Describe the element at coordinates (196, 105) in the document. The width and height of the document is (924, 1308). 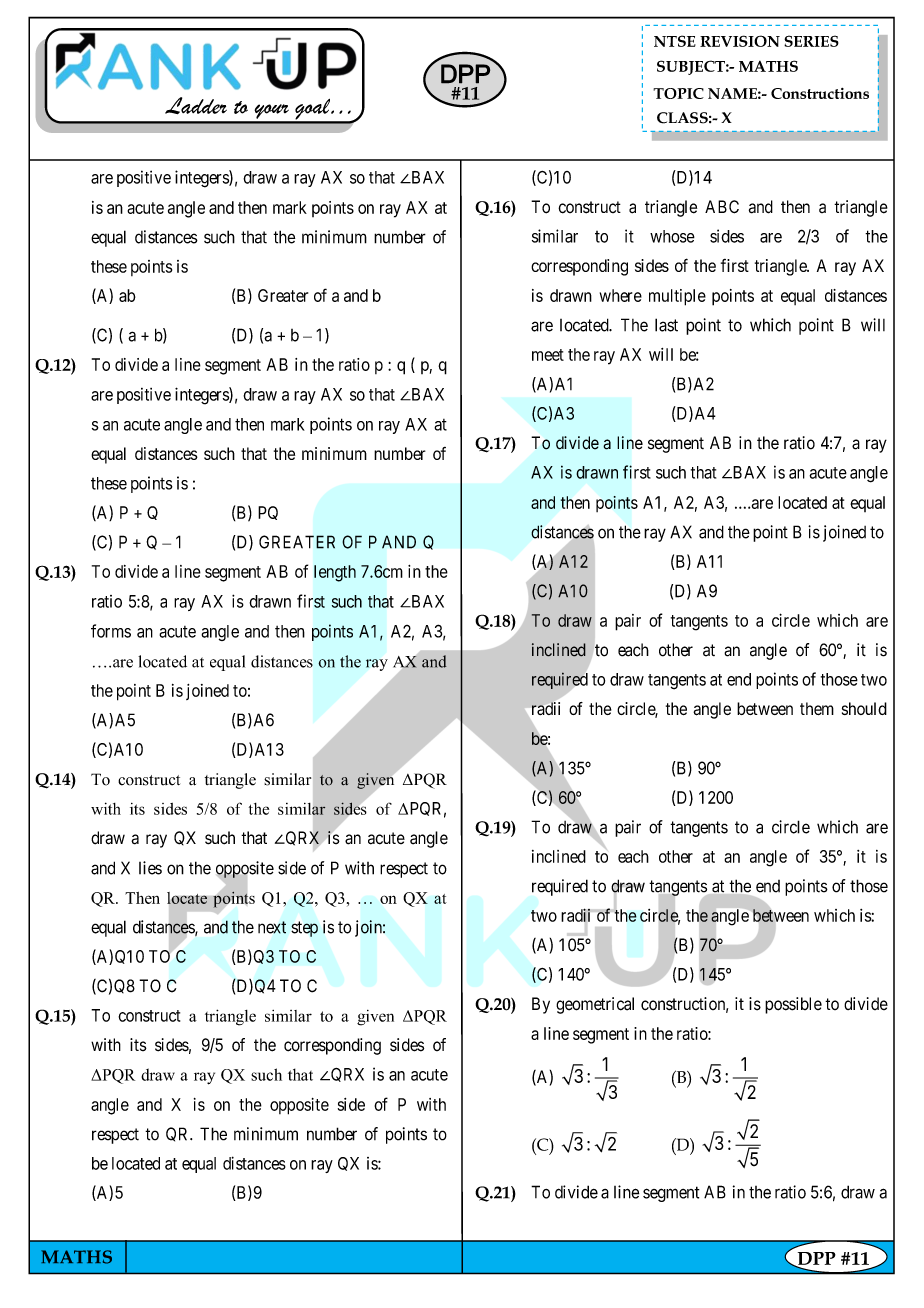
I see `Ladder` at that location.
